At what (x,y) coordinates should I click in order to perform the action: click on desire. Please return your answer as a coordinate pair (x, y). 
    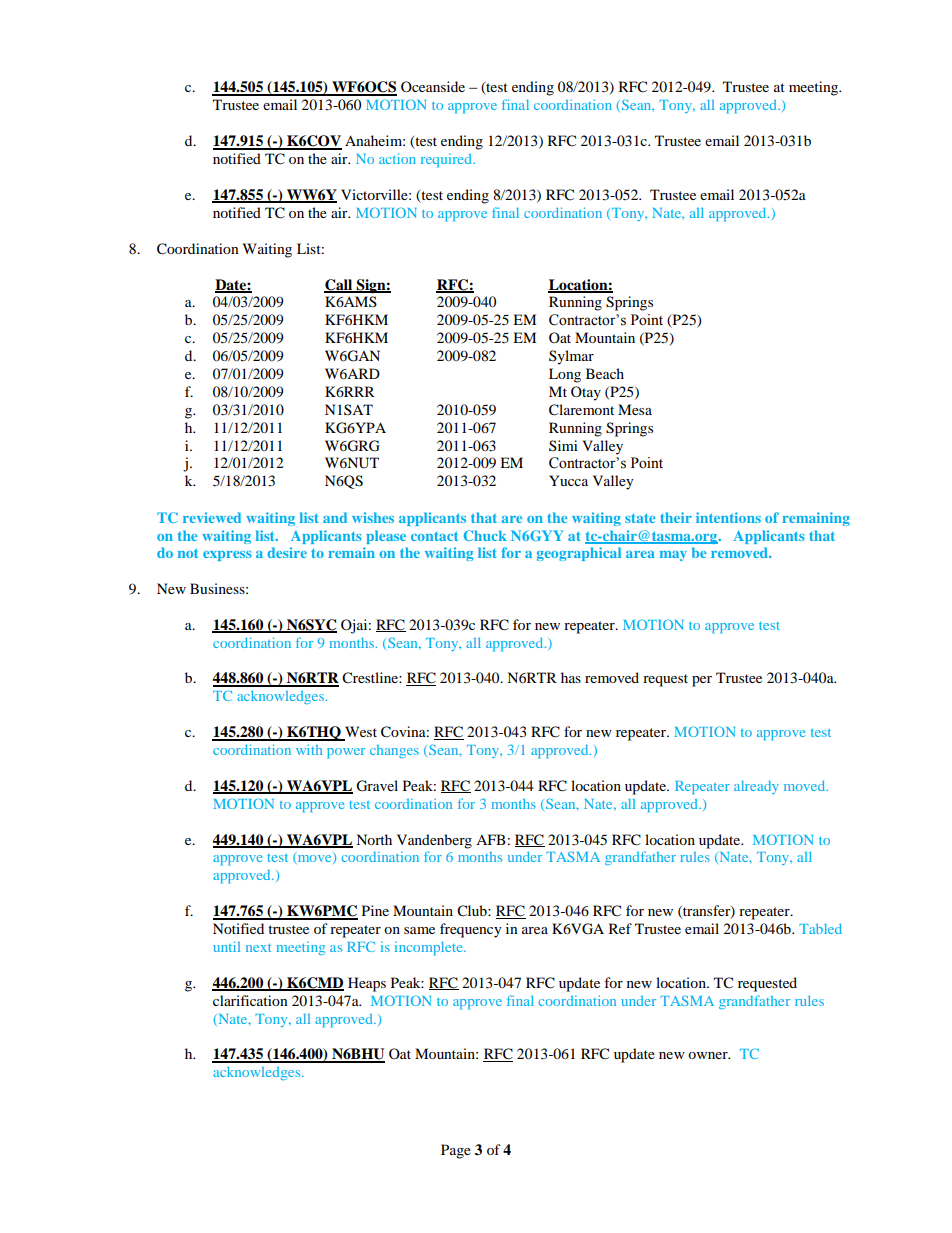
    Looking at the image, I should click on (287, 552).
